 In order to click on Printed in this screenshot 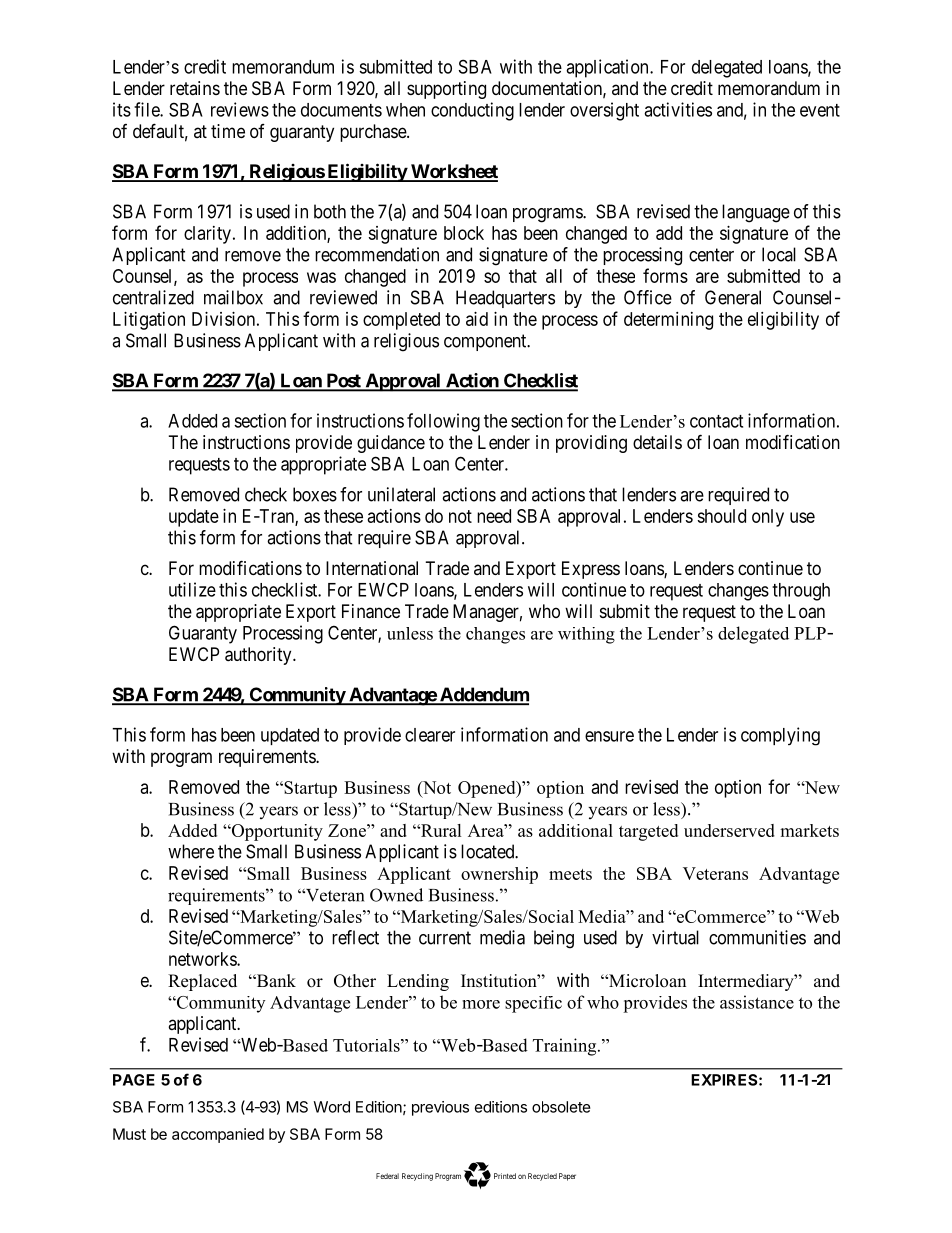, I will do `click(505, 1176)`.
